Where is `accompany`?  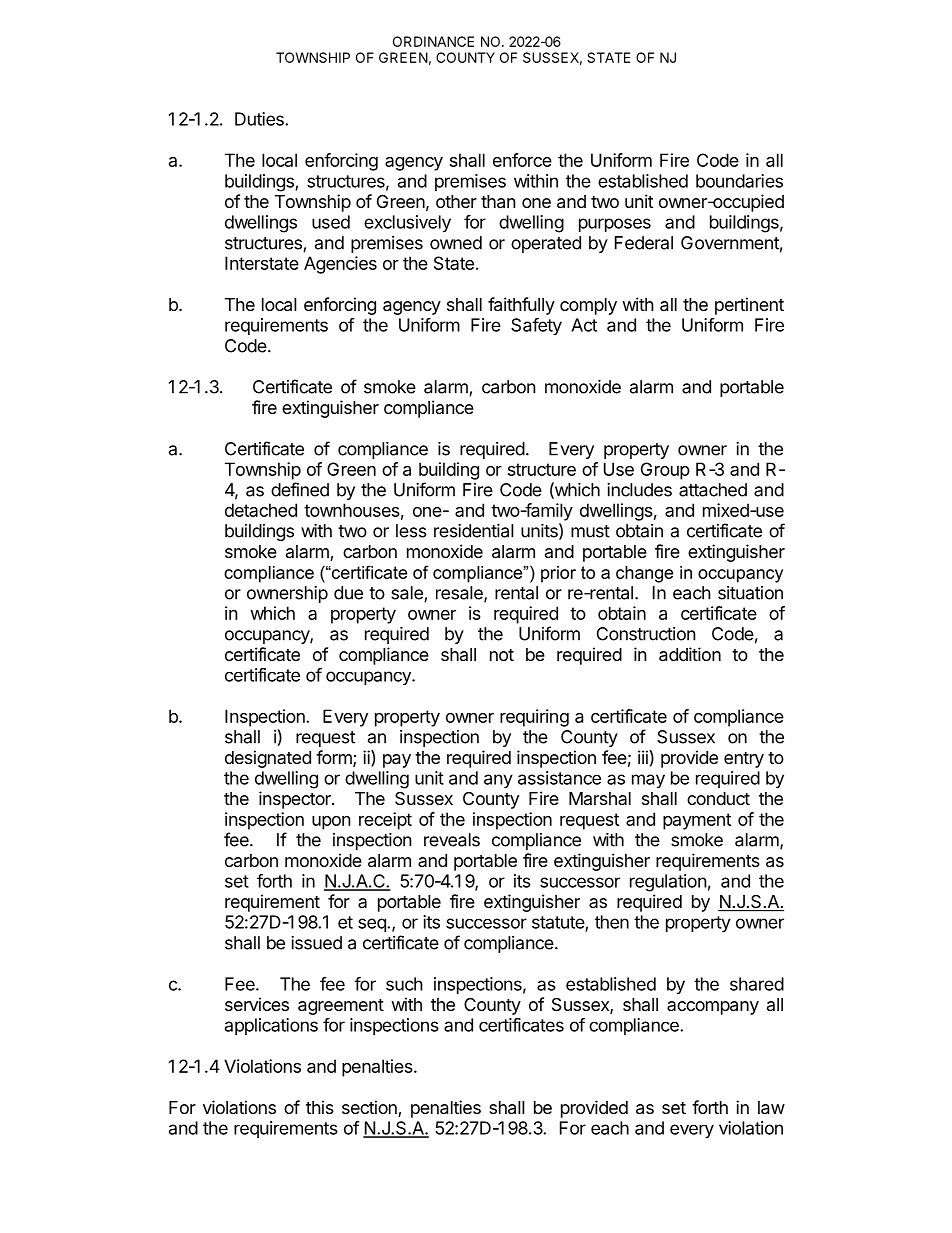 accompany is located at coordinates (713, 1008).
